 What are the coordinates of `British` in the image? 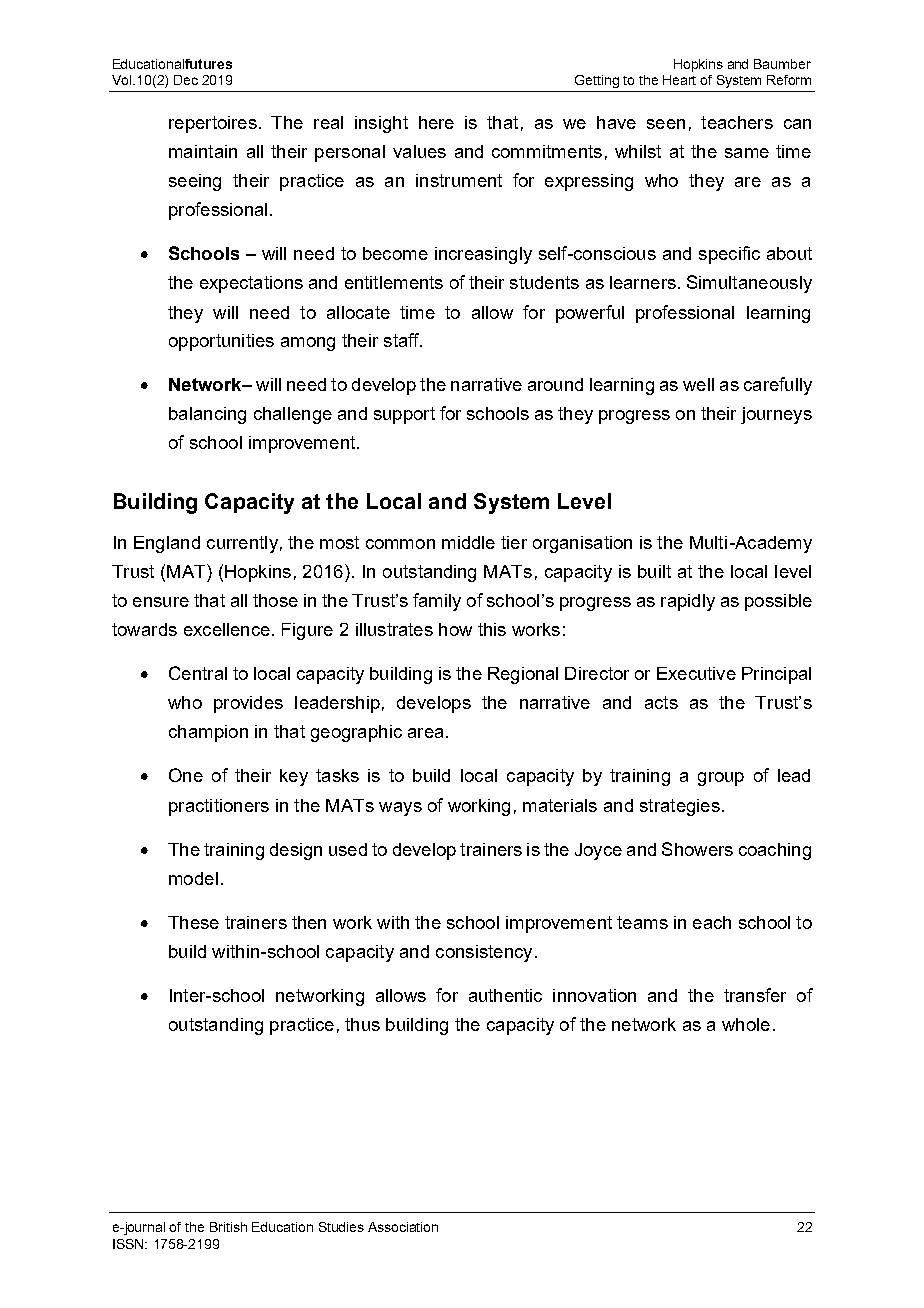 It's located at (228, 1227).
